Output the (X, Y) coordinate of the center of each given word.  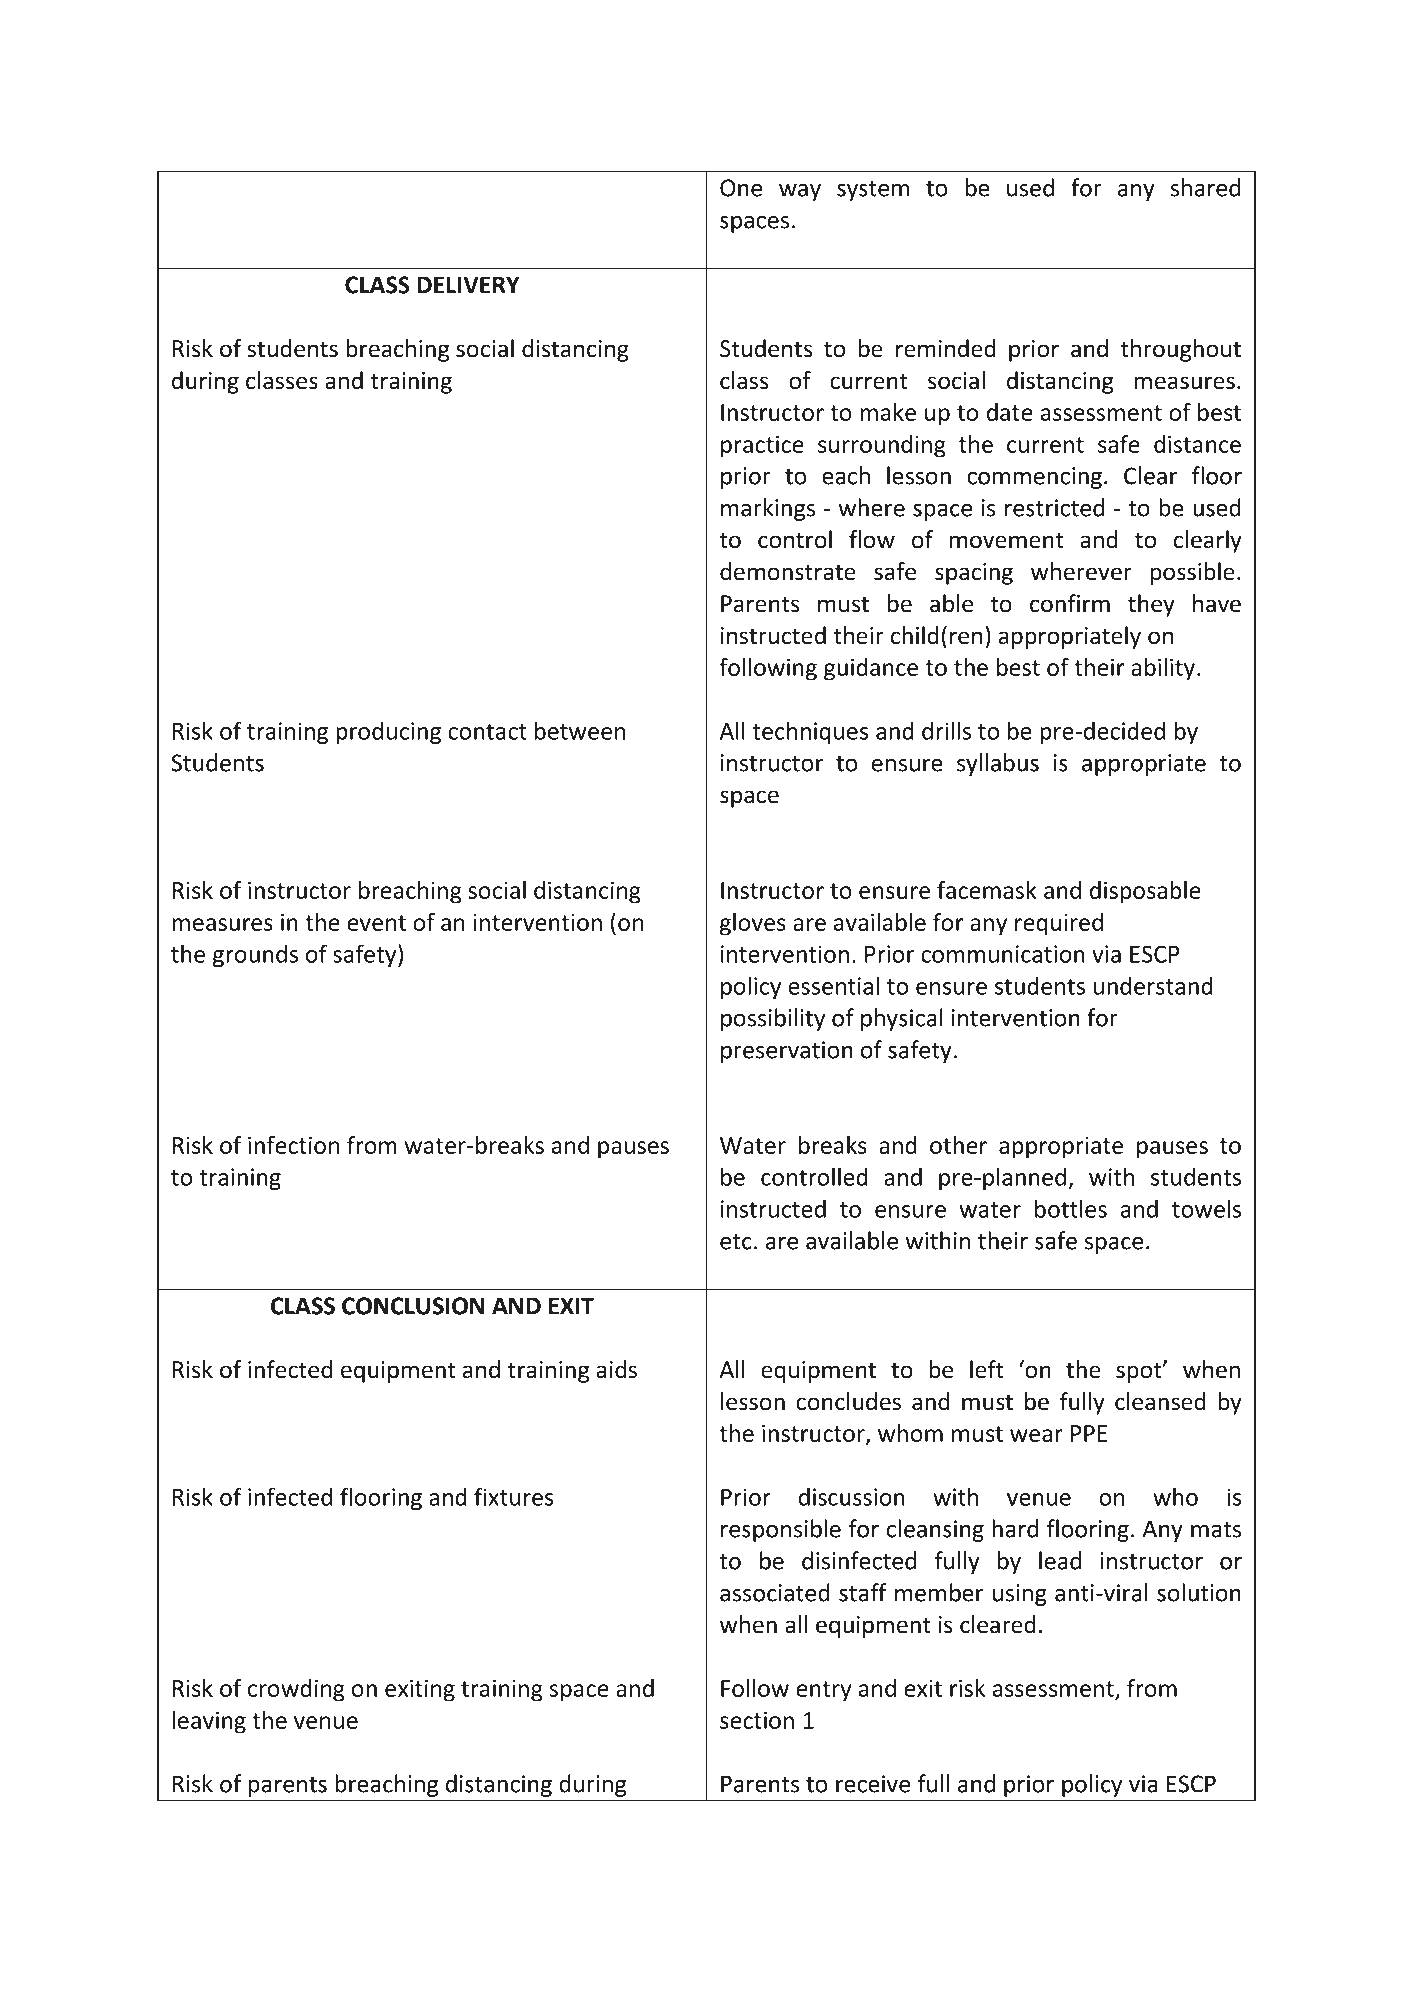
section (757, 1720)
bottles (1071, 1208)
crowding (296, 1690)
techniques (810, 732)
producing (388, 732)
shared (1205, 187)
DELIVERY (468, 285)
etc (736, 1242)
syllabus (998, 764)
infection (293, 1145)
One (741, 188)
